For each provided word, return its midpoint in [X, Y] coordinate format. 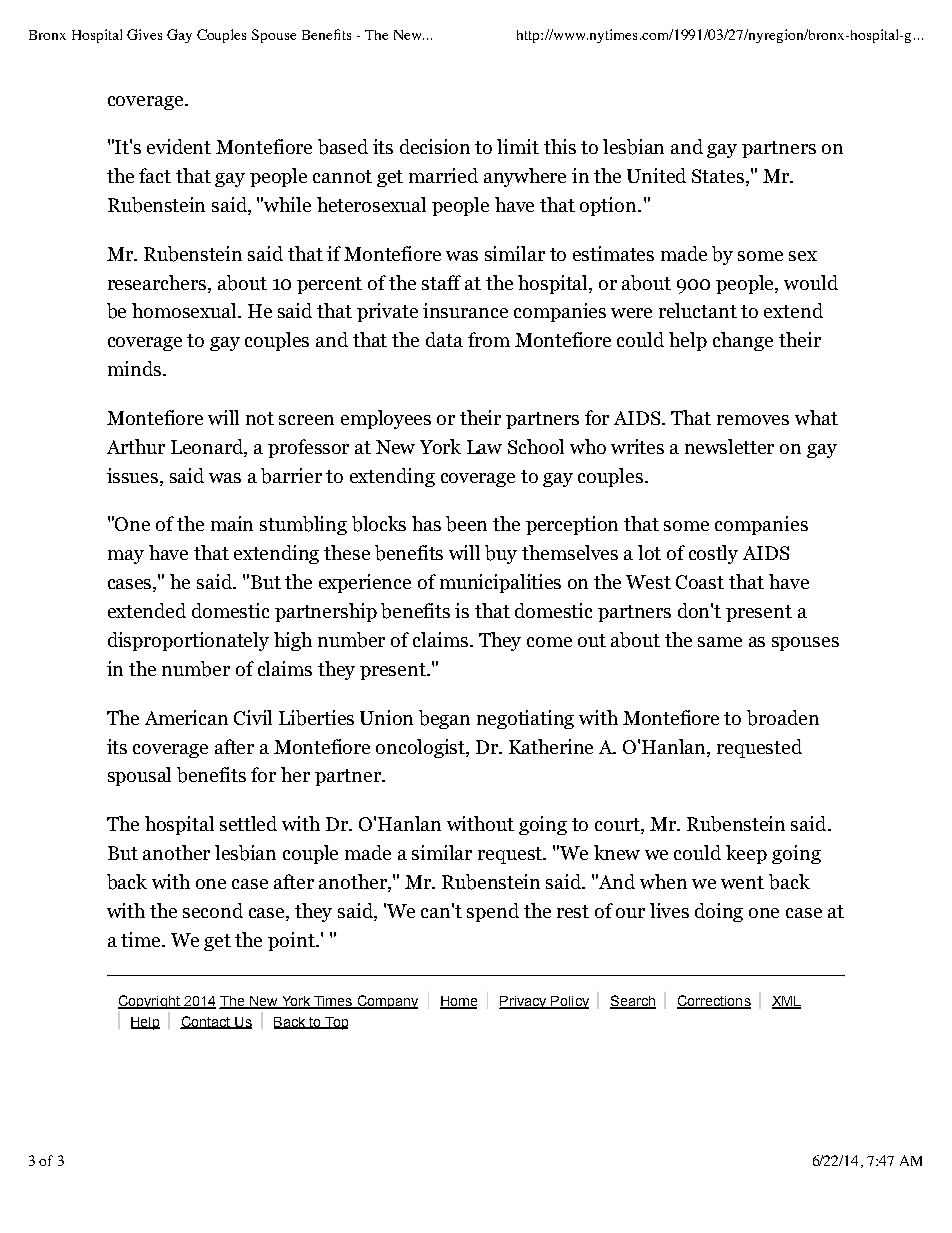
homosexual [186, 310]
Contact [206, 1022]
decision [435, 146]
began [444, 719]
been [466, 524]
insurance [465, 310]
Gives [144, 34]
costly [713, 554]
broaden [783, 718]
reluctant [698, 310]
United [656, 175]
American [186, 717]
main [232, 523]
